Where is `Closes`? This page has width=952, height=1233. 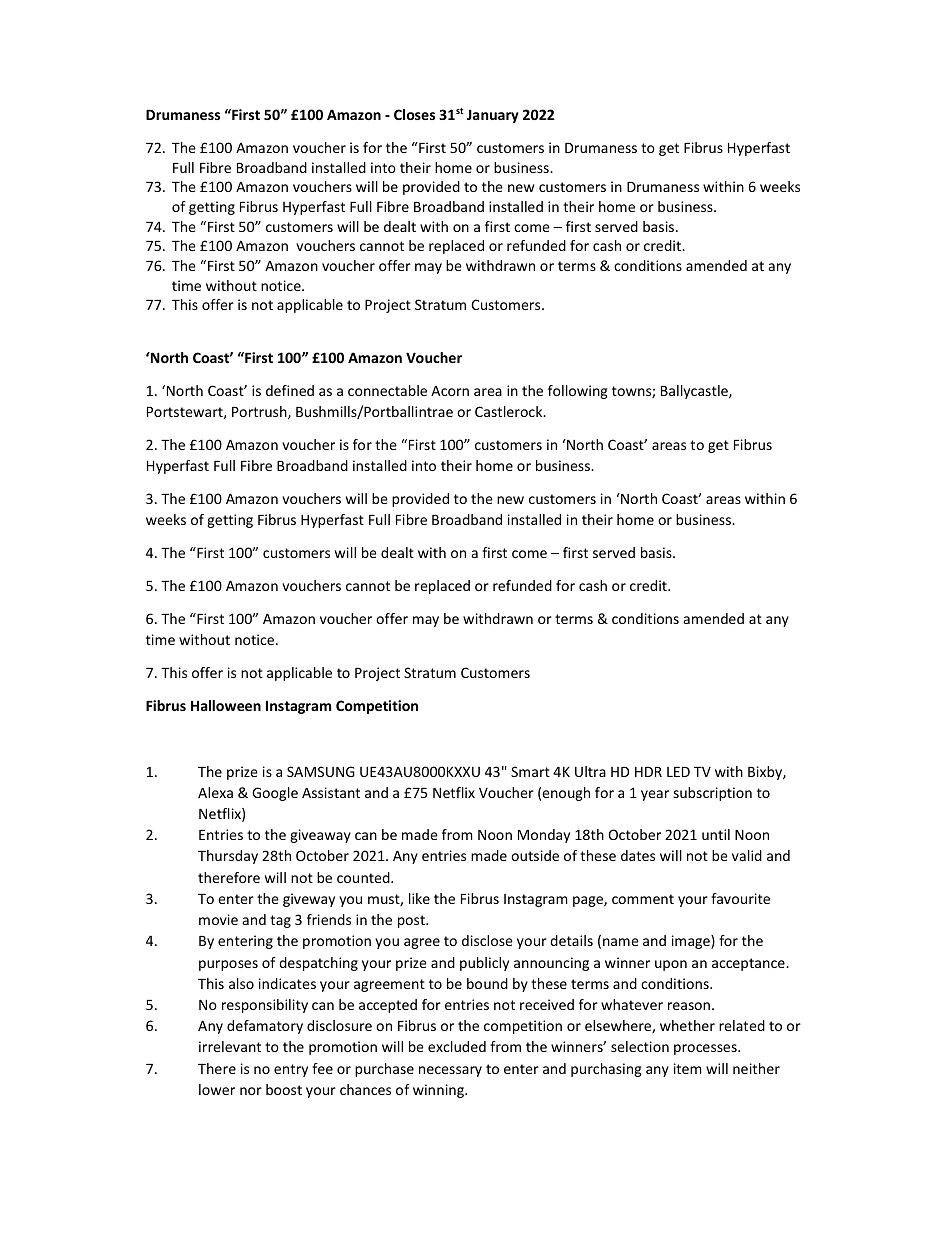 Closes is located at coordinates (414, 114).
